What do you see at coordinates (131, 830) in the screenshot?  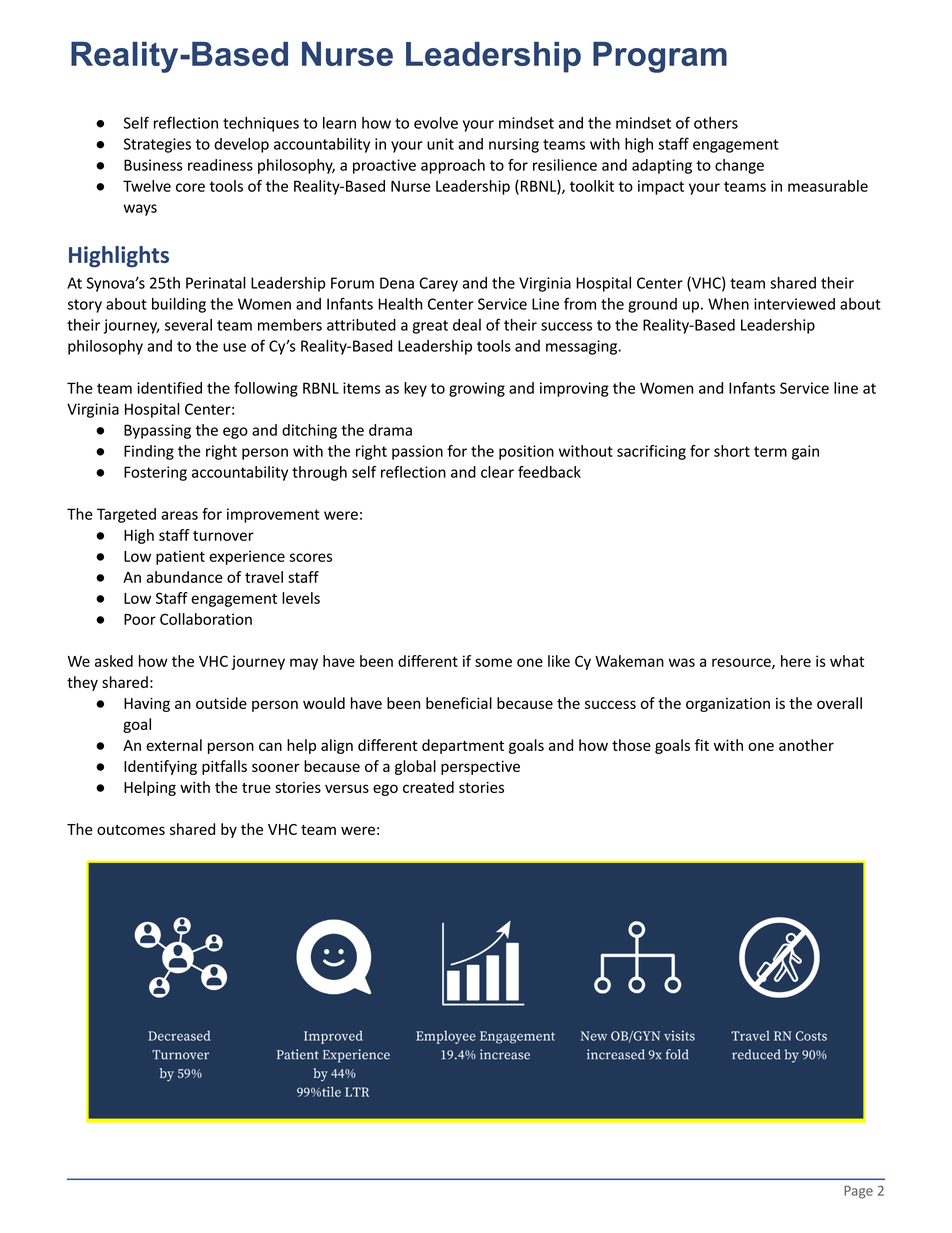 I see `outcomes` at bounding box center [131, 830].
